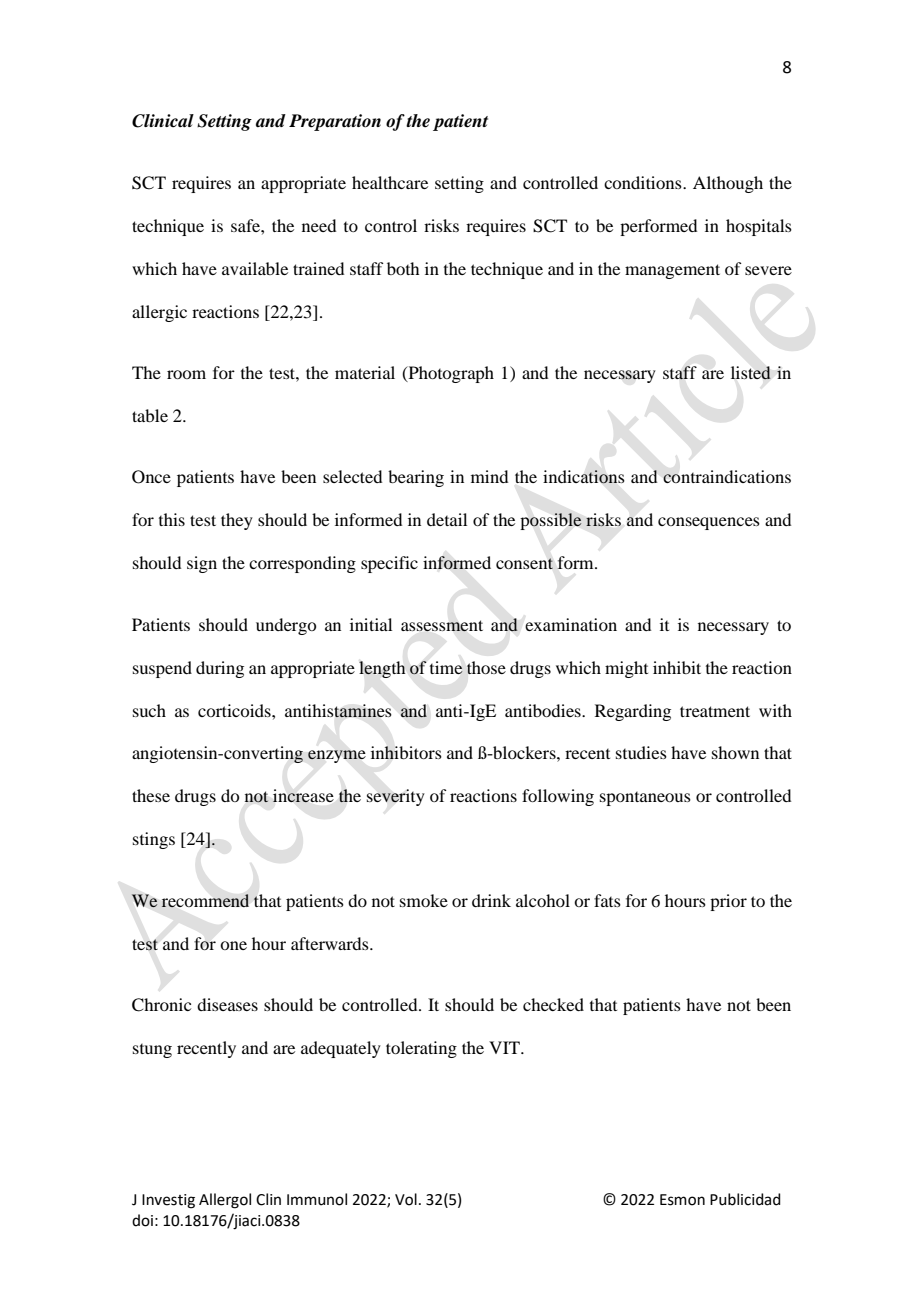 Image resolution: width=924 pixels, height=1308 pixels. What do you see at coordinates (237, 521) in the image?
I see `they` at bounding box center [237, 521].
